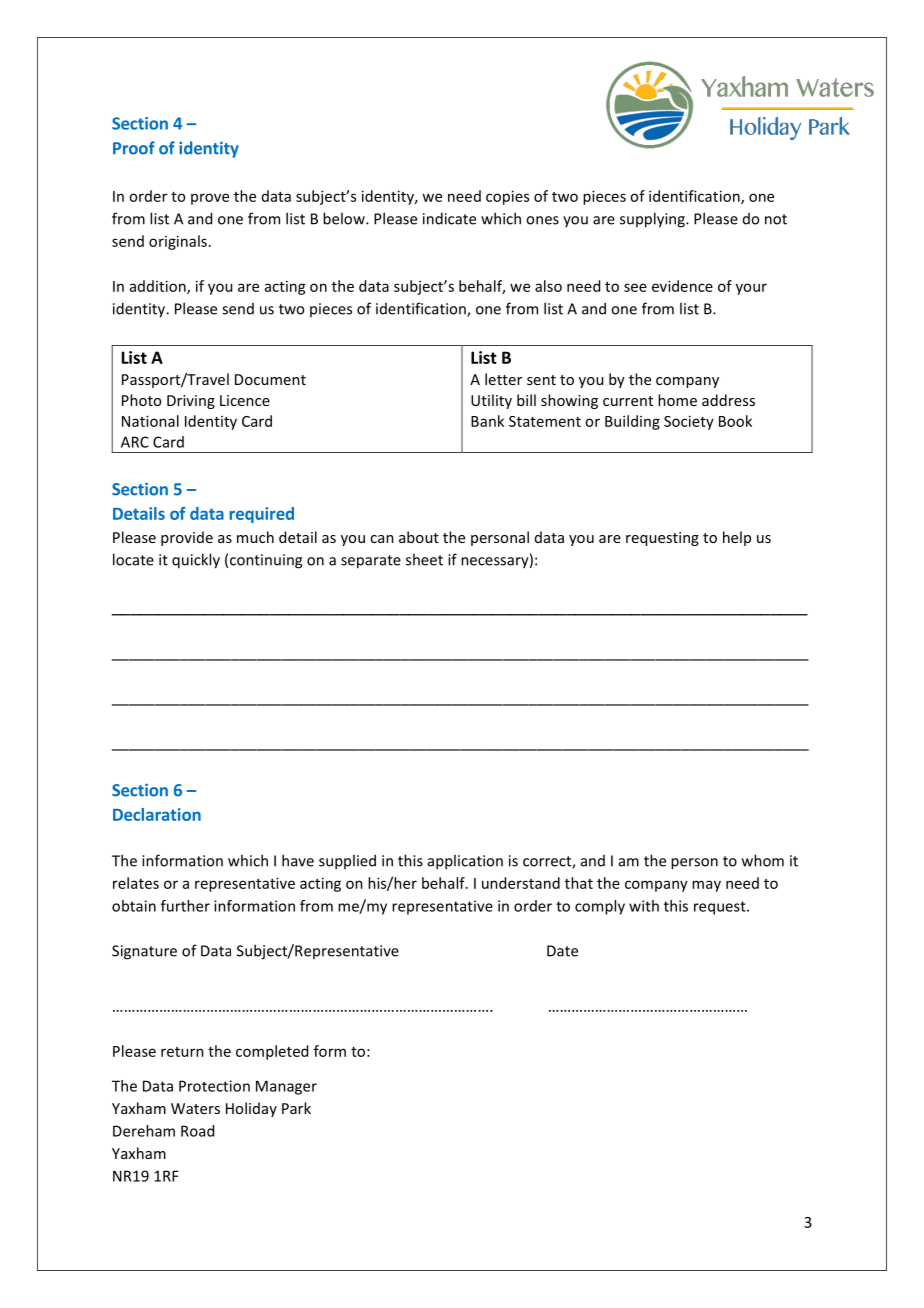 This page has width=924, height=1308. What do you see at coordinates (196, 561) in the page?
I see `quickly` at bounding box center [196, 561].
